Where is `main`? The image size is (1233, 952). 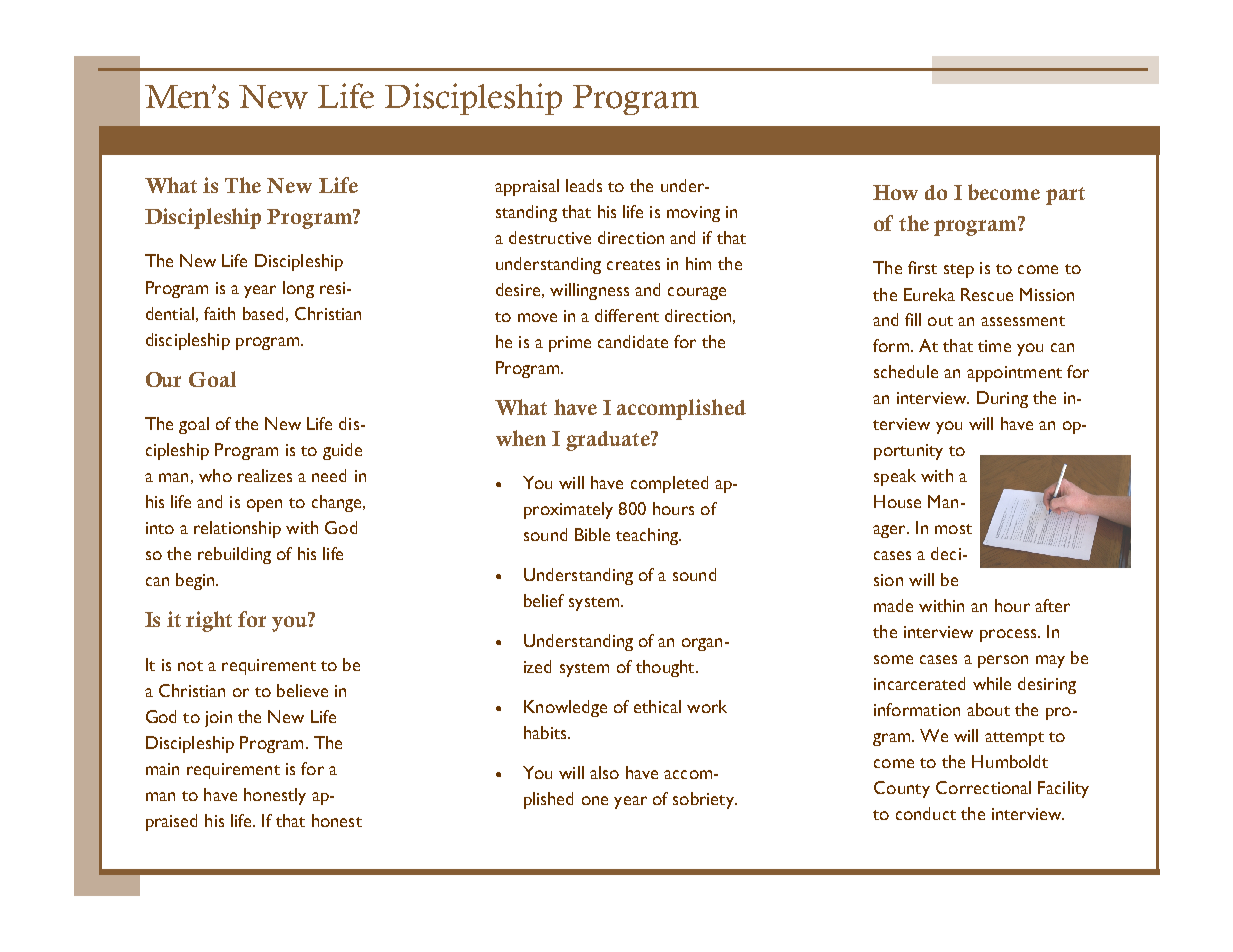
main is located at coordinates (162, 769).
